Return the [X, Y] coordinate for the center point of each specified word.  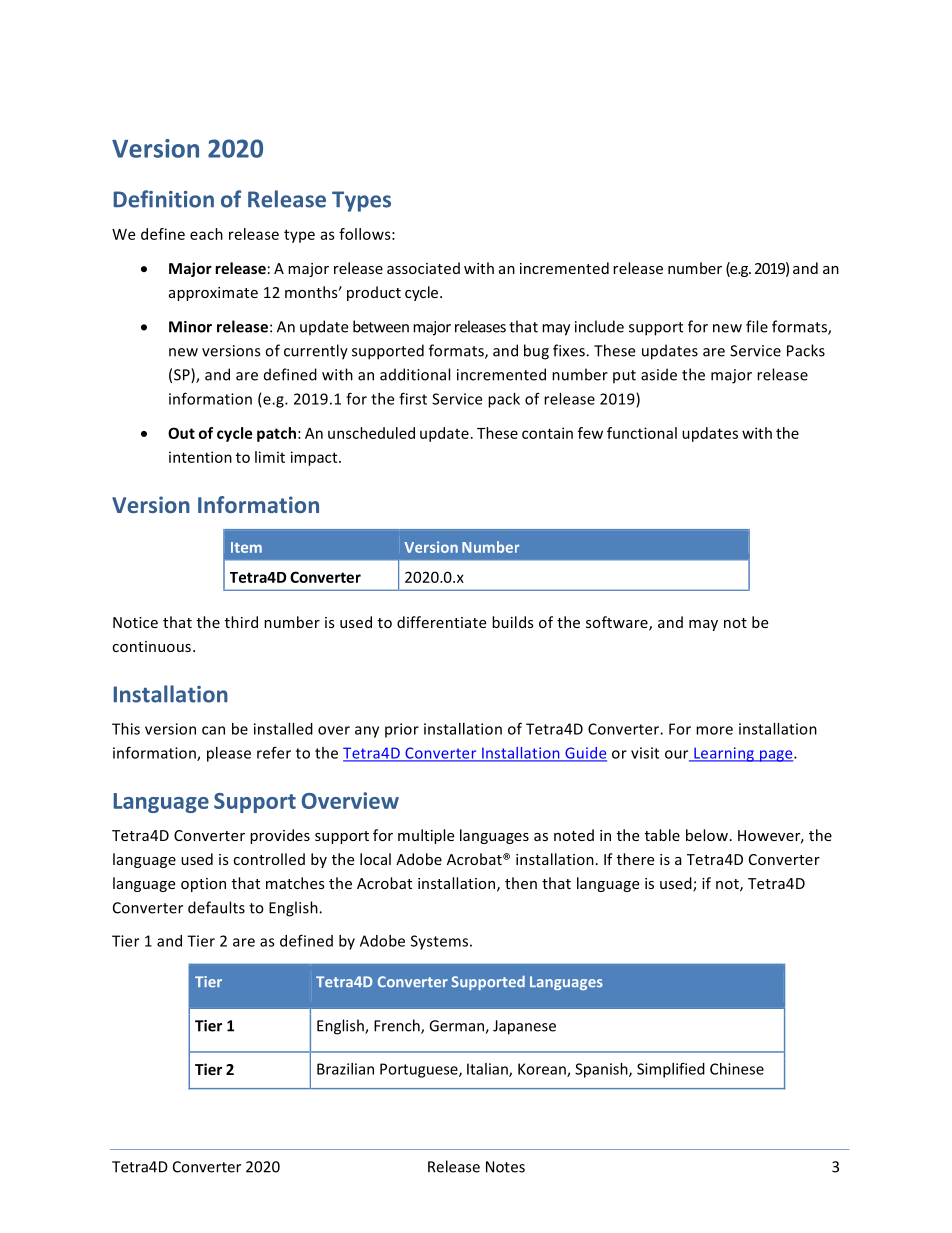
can [213, 730]
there [635, 859]
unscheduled [371, 433]
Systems [439, 942]
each [206, 234]
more [714, 730]
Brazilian [345, 1069]
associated [423, 268]
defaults [216, 907]
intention [200, 457]
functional [642, 433]
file [757, 326]
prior [402, 730]
